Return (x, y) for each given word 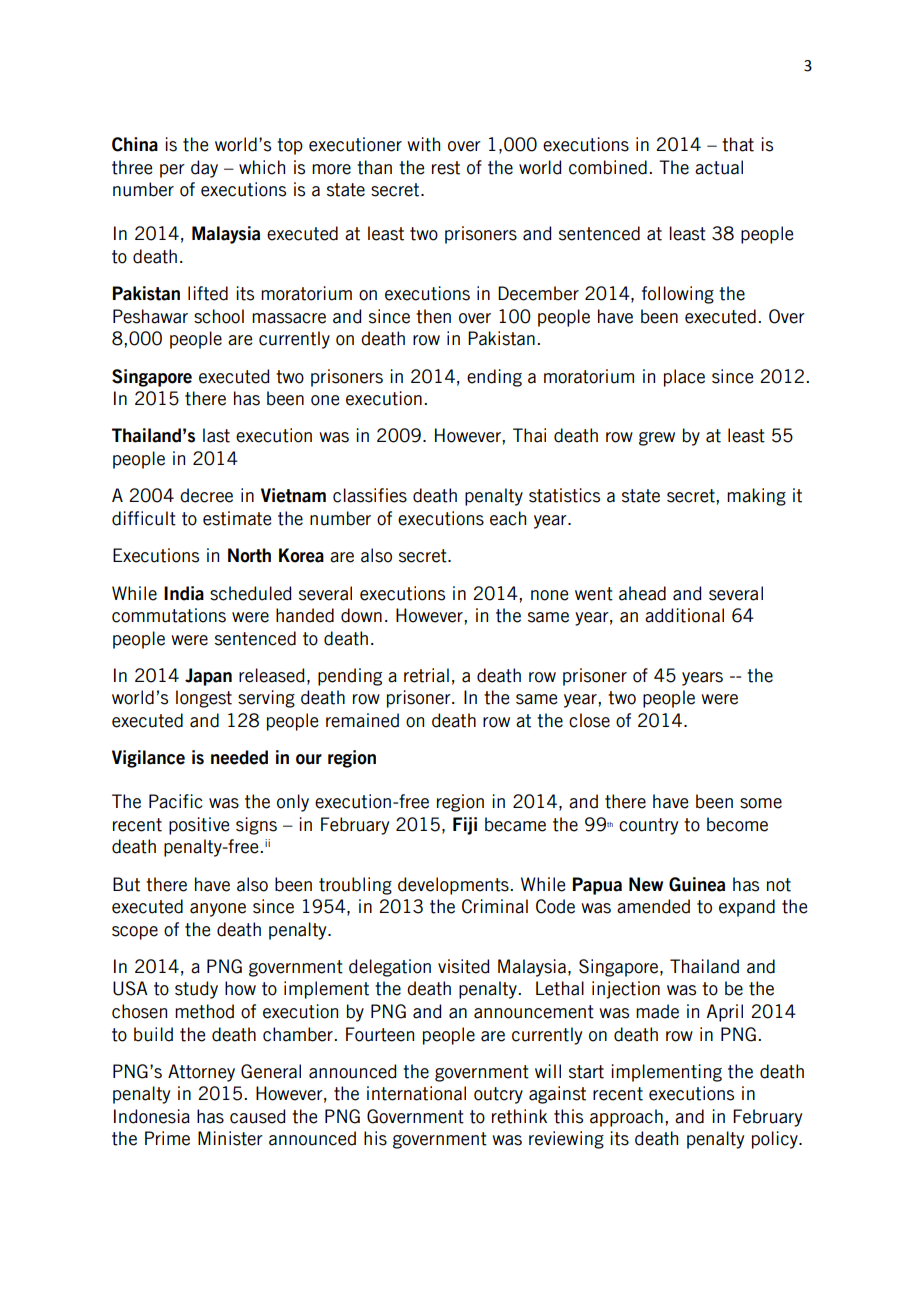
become (737, 824)
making (756, 497)
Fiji (465, 826)
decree (206, 495)
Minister (230, 1138)
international (416, 1093)
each (508, 518)
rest (446, 168)
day (204, 169)
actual (719, 167)
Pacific (176, 801)
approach (626, 1118)
